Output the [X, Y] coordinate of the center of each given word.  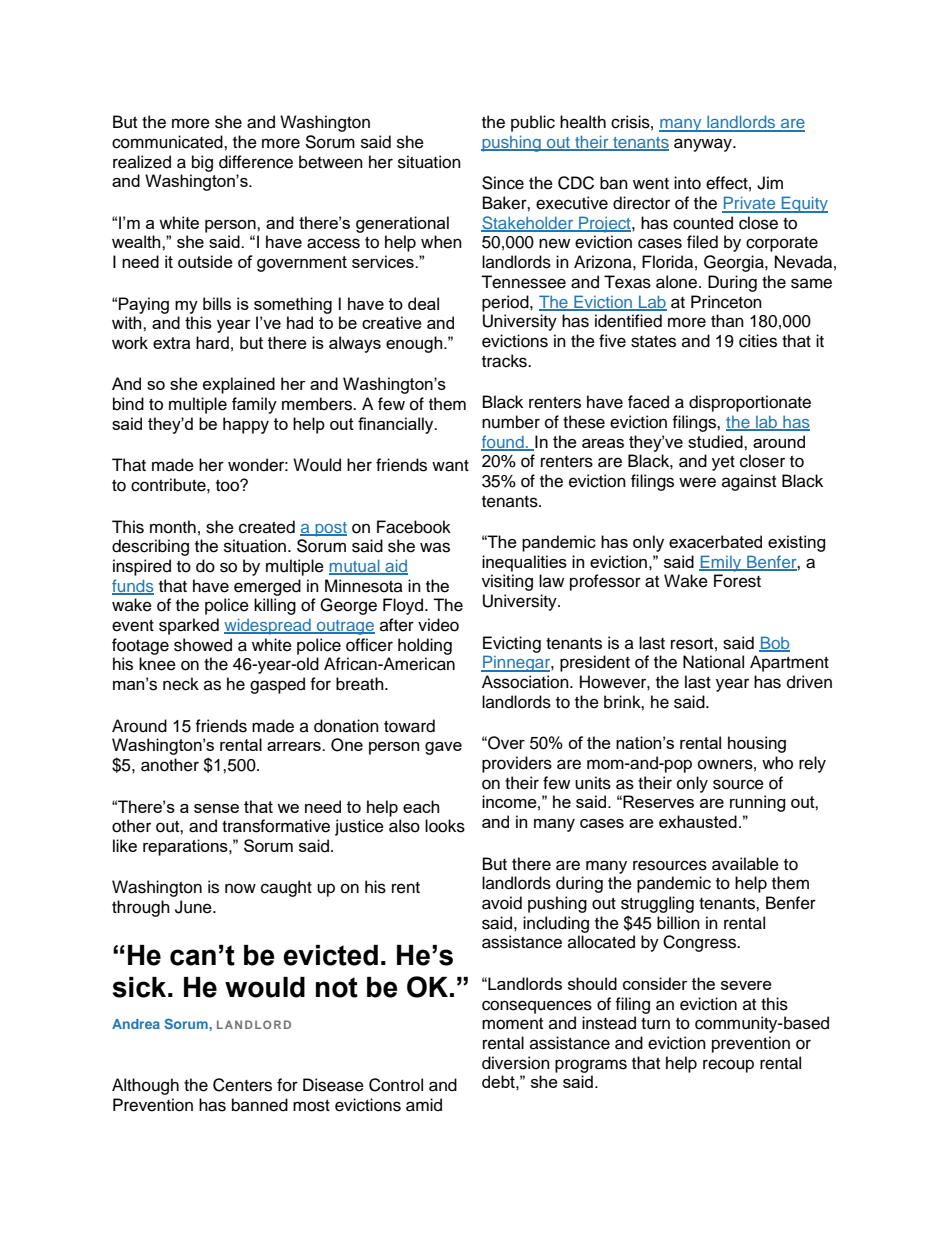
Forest [737, 581]
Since [503, 183]
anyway [704, 145]
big [202, 163]
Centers [242, 1085]
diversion [516, 1063]
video [438, 625]
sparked [189, 626]
